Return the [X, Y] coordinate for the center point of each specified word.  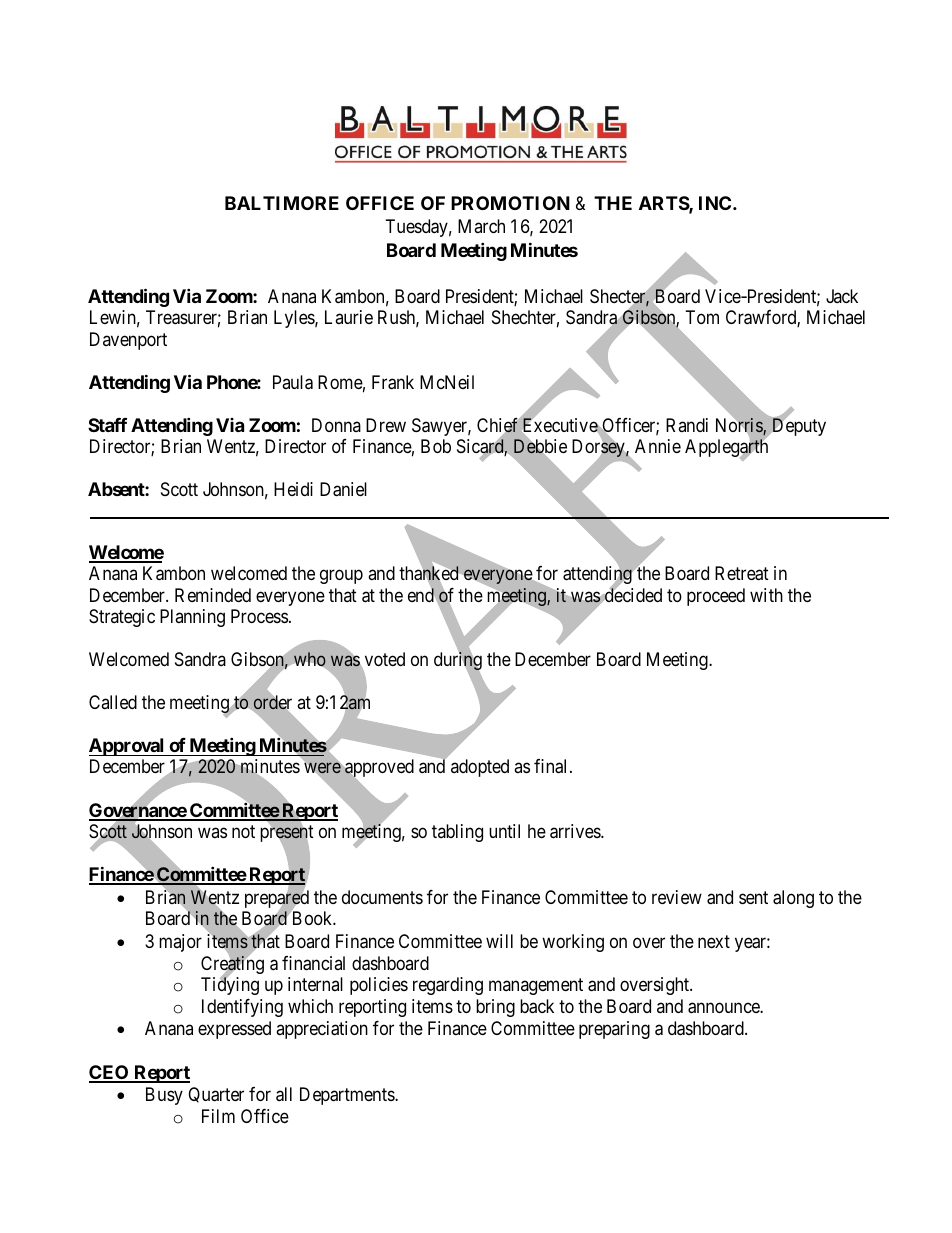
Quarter [216, 1095]
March [481, 226]
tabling [457, 833]
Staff [107, 425]
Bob [436, 446]
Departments [348, 1096]
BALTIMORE [282, 203]
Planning [192, 618]
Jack [842, 296]
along [793, 899]
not [243, 831]
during [458, 662]
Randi [687, 425]
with [766, 595]
